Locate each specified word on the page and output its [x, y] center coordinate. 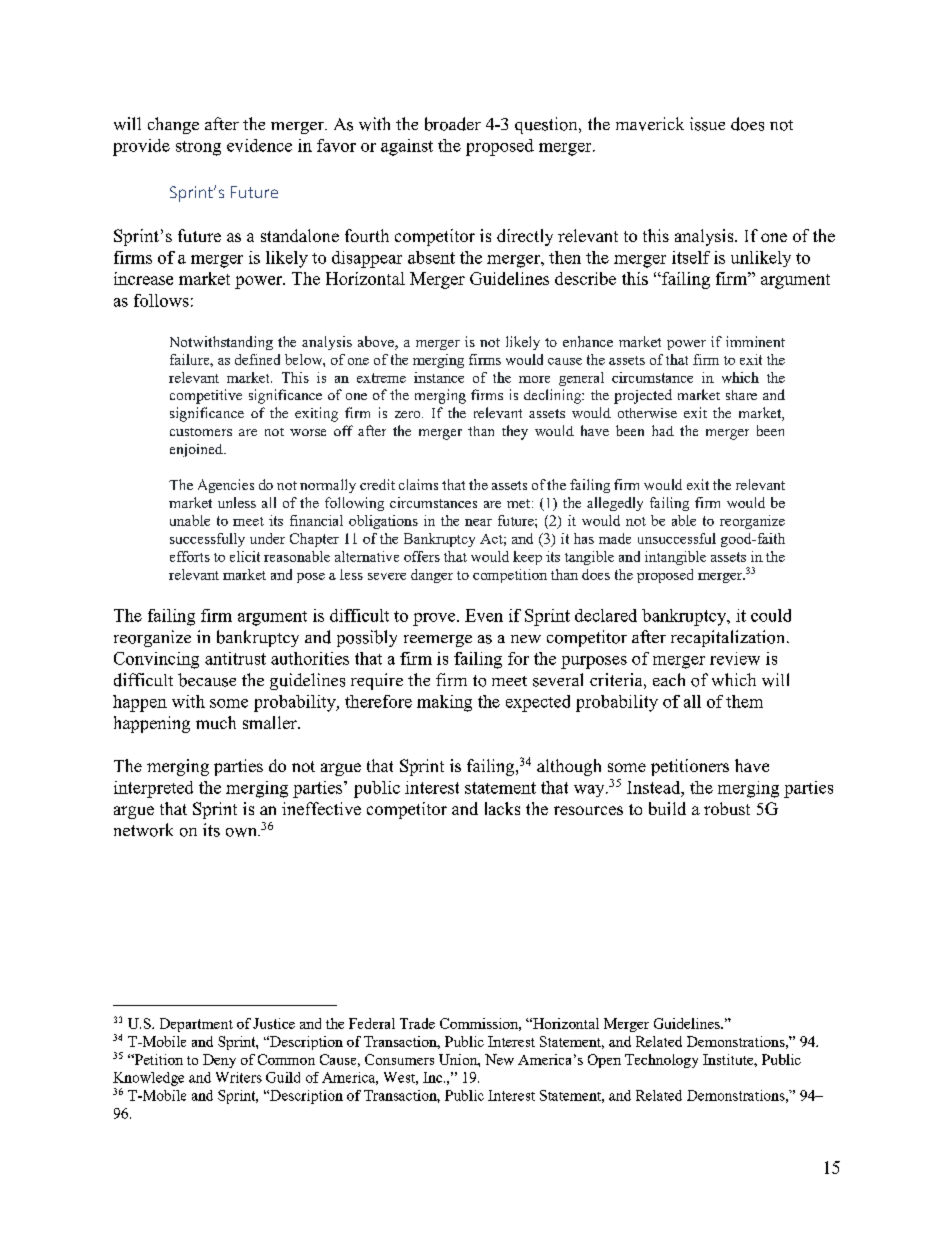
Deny [219, 1061]
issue [707, 124]
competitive [206, 396]
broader [453, 124]
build [667, 808]
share [741, 395]
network [143, 830]
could [771, 615]
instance [439, 377]
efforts [190, 556]
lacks [502, 808]
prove [435, 619]
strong [198, 148]
